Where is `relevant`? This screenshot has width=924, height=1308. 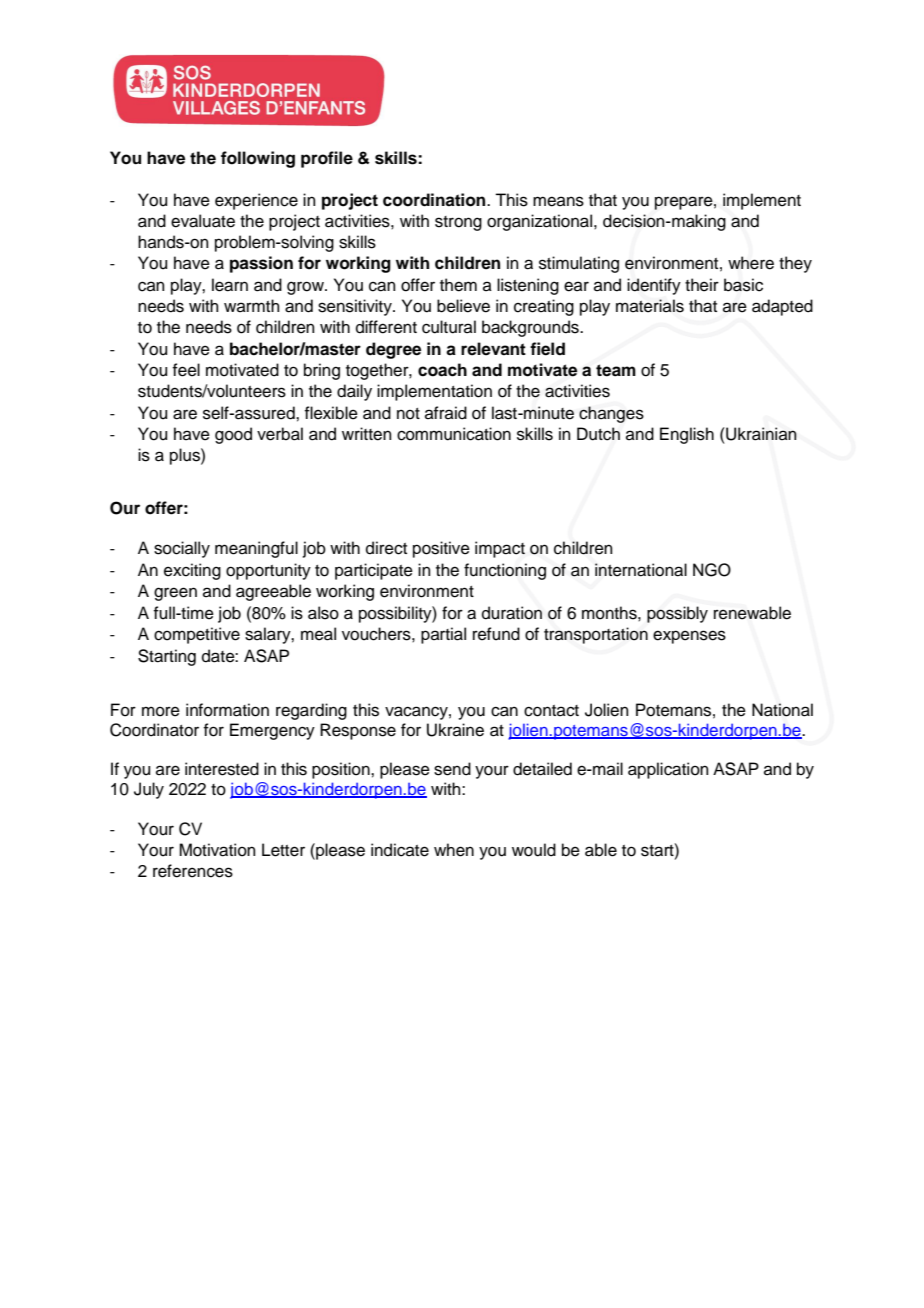 relevant is located at coordinates (493, 349).
